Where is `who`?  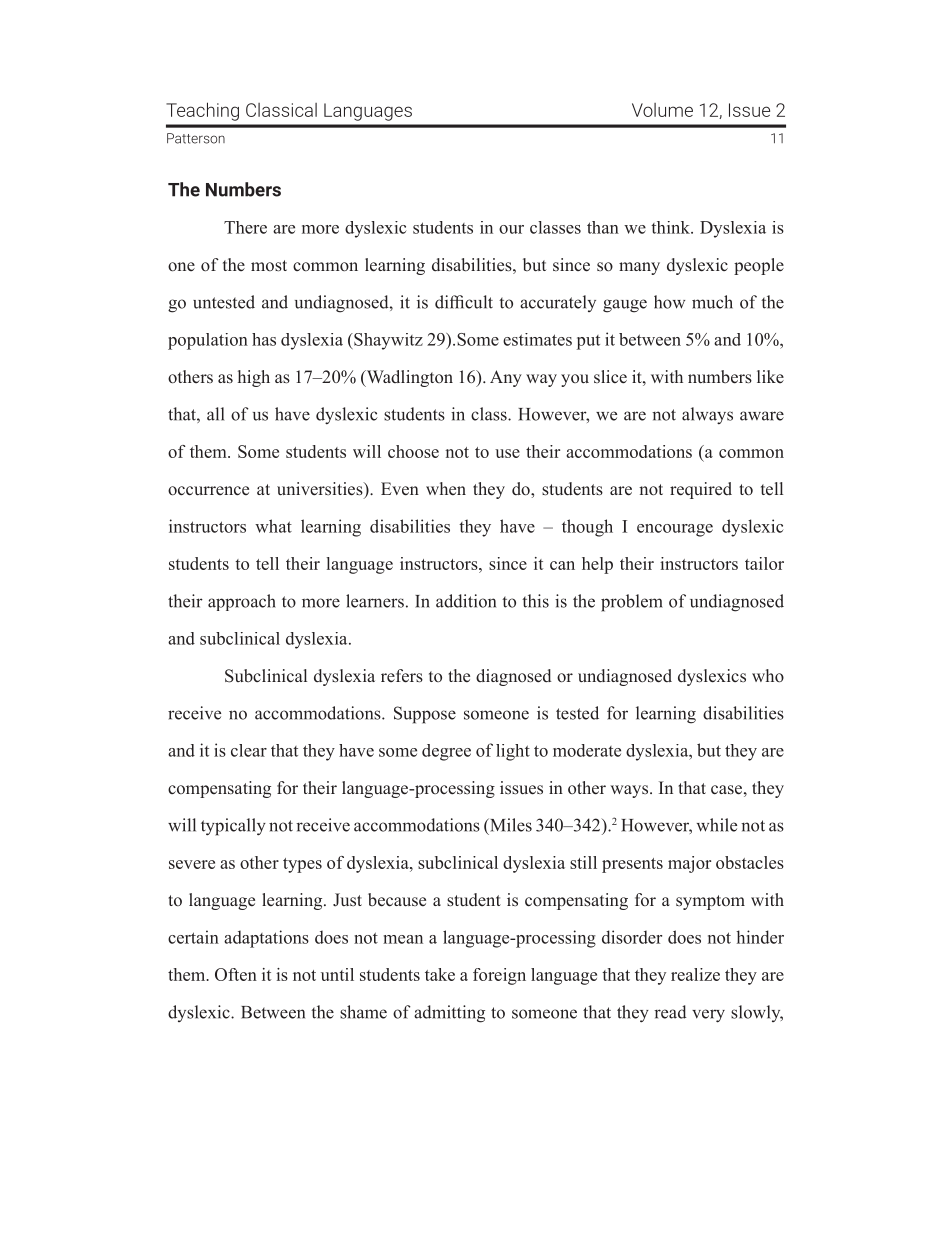 who is located at coordinates (768, 675).
